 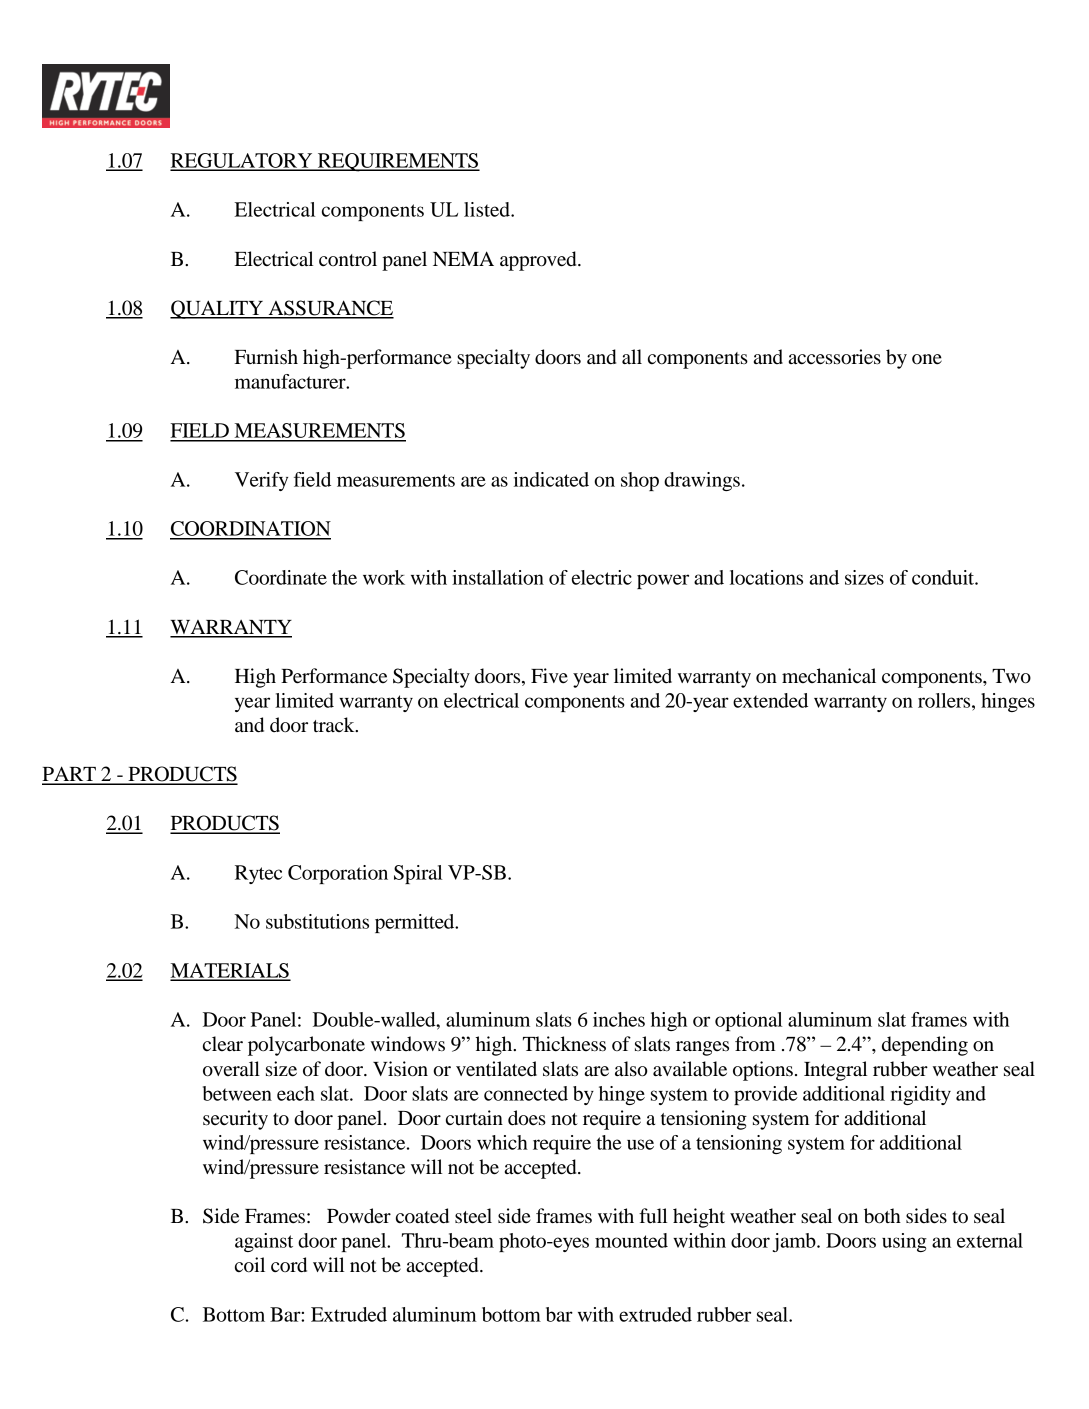 What do you see at coordinates (549, 676) in the page?
I see `Five` at bounding box center [549, 676].
